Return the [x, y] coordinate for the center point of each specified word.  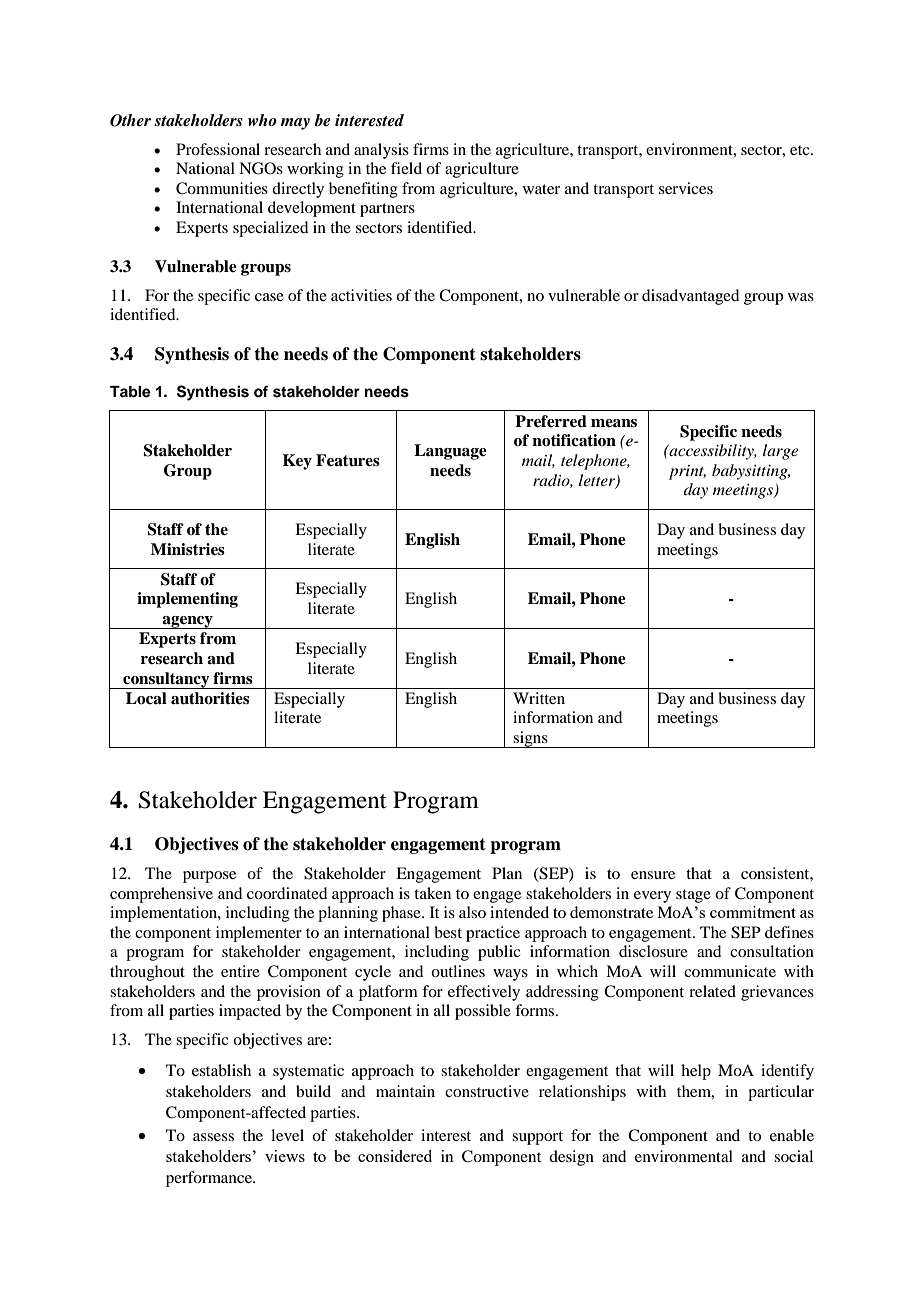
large [780, 452]
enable [792, 1135]
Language [450, 452]
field [406, 168]
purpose [209, 877]
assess [213, 1137]
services [686, 188]
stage [693, 896]
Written [539, 698]
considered [395, 1156]
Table [130, 392]
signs [530, 739]
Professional [218, 149]
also [472, 912]
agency [188, 622]
